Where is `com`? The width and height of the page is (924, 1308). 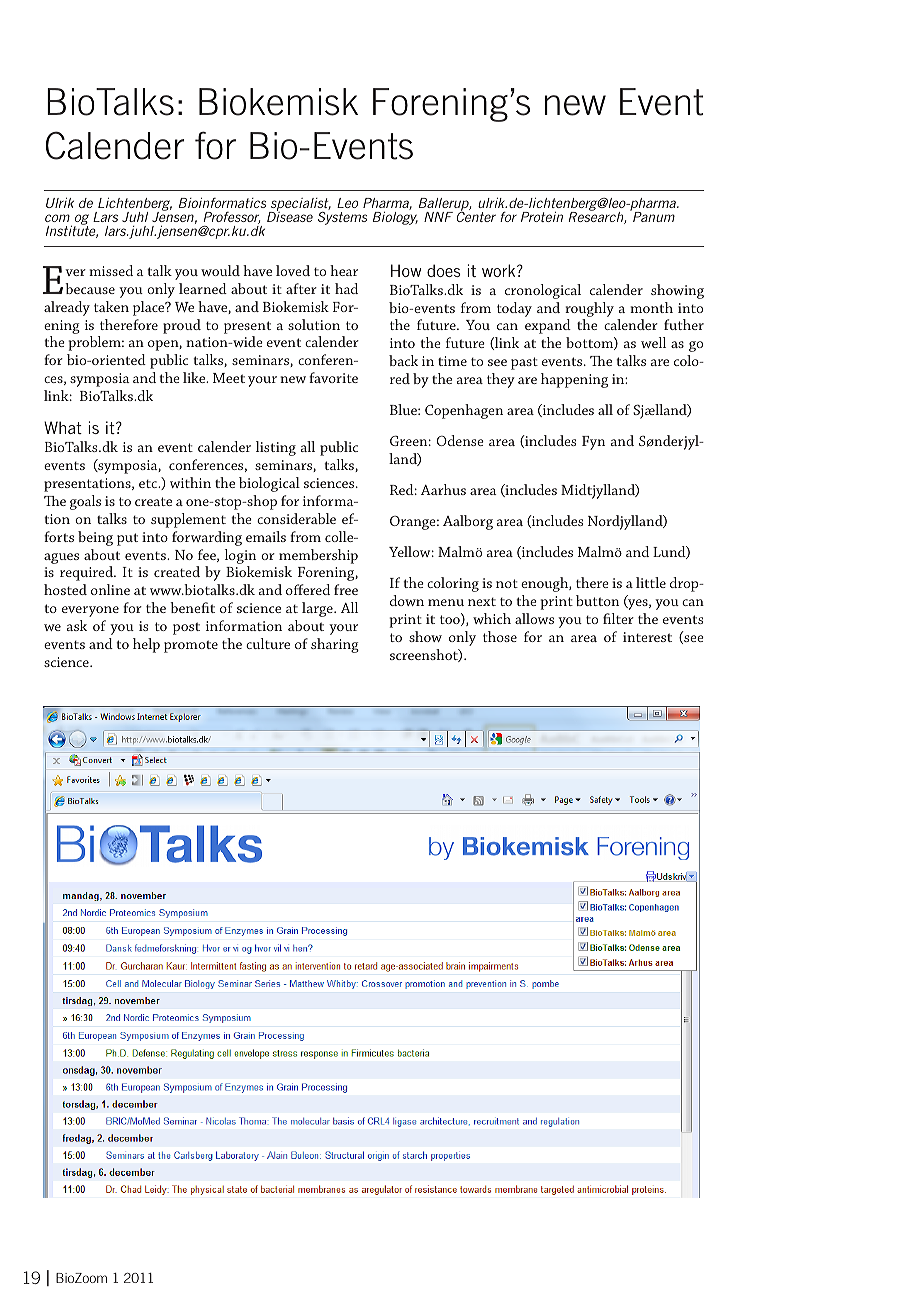
com is located at coordinates (57, 218).
